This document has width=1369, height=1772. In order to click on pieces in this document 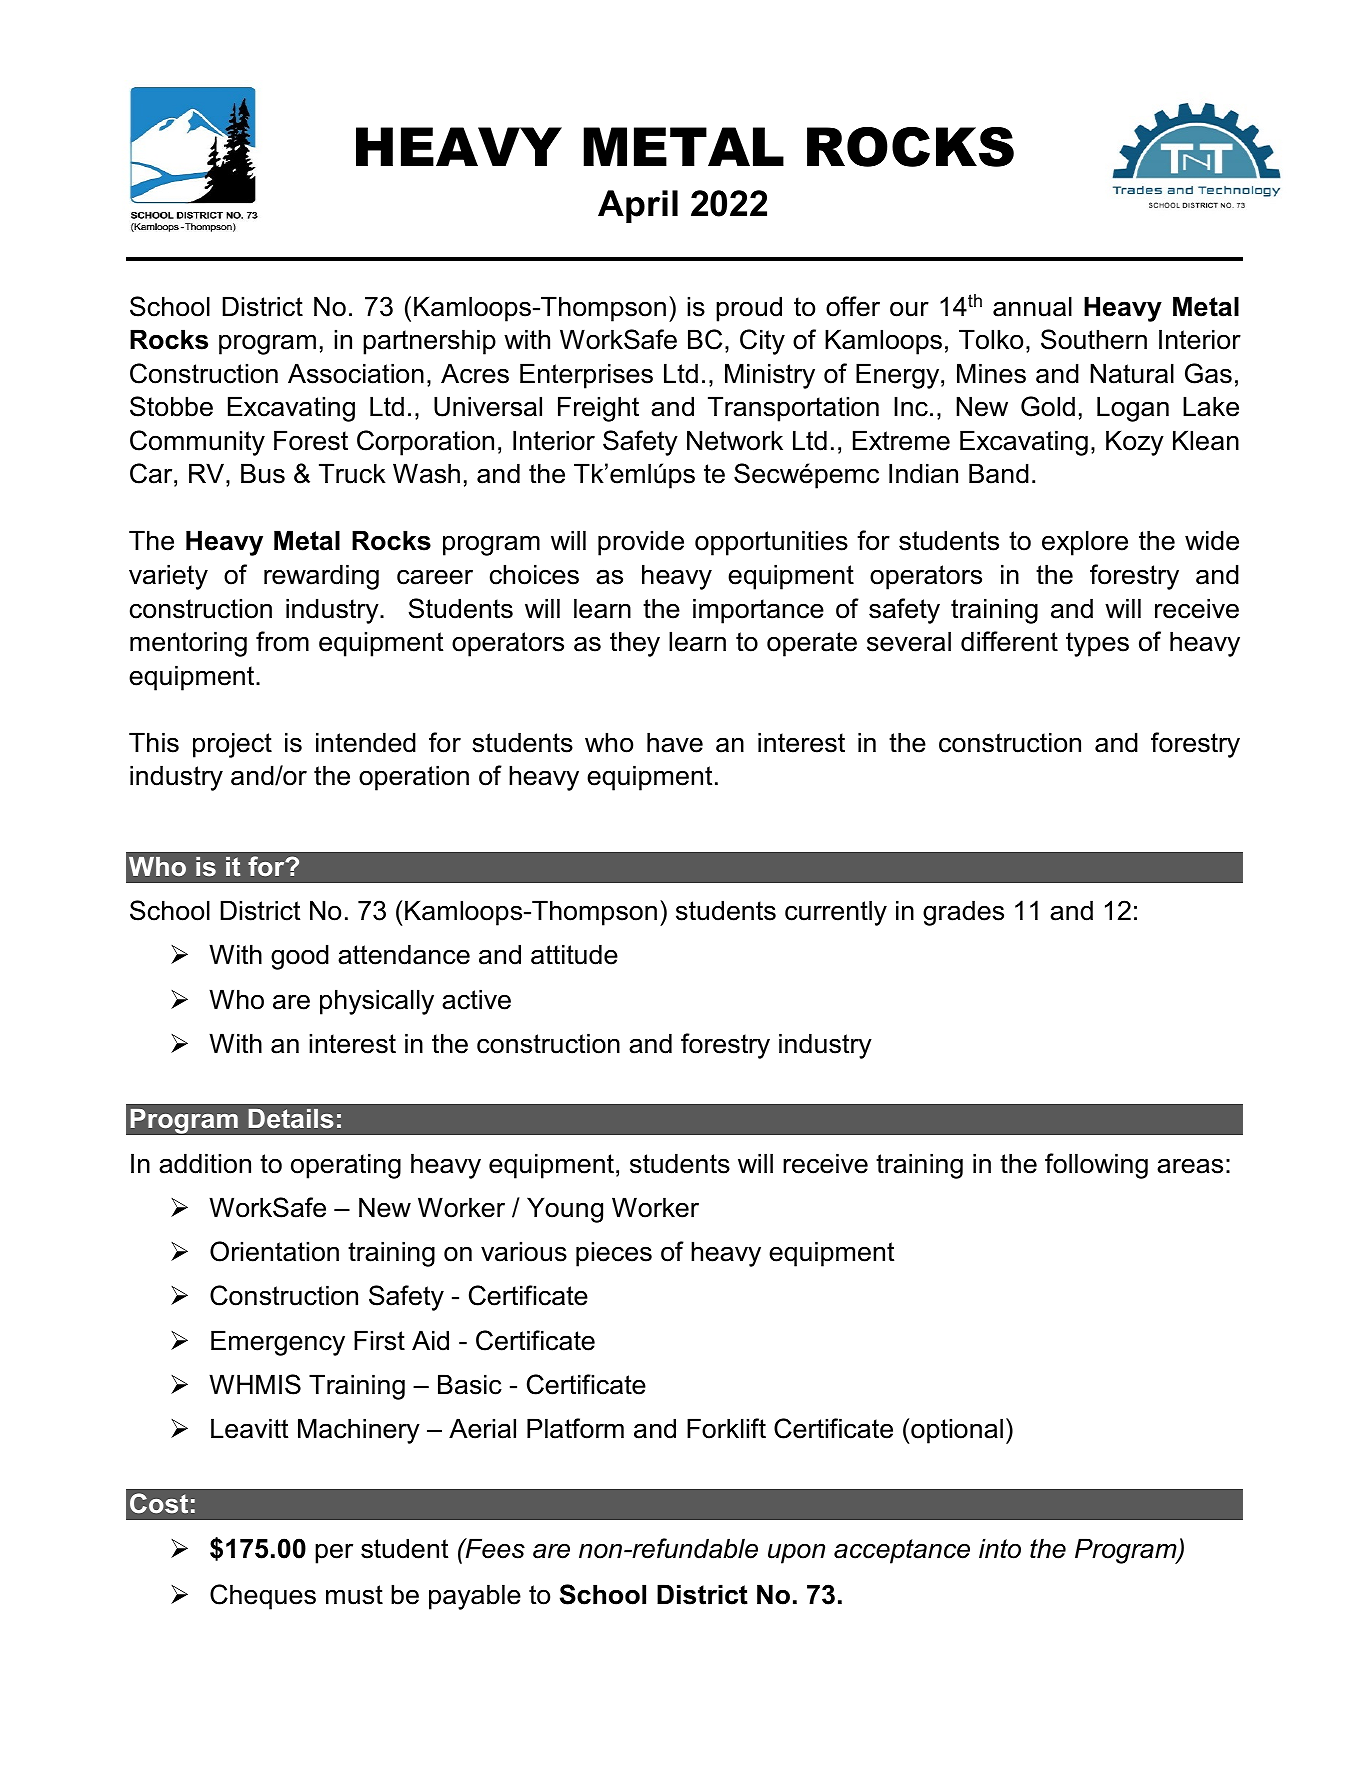, I will do `click(614, 1254)`.
